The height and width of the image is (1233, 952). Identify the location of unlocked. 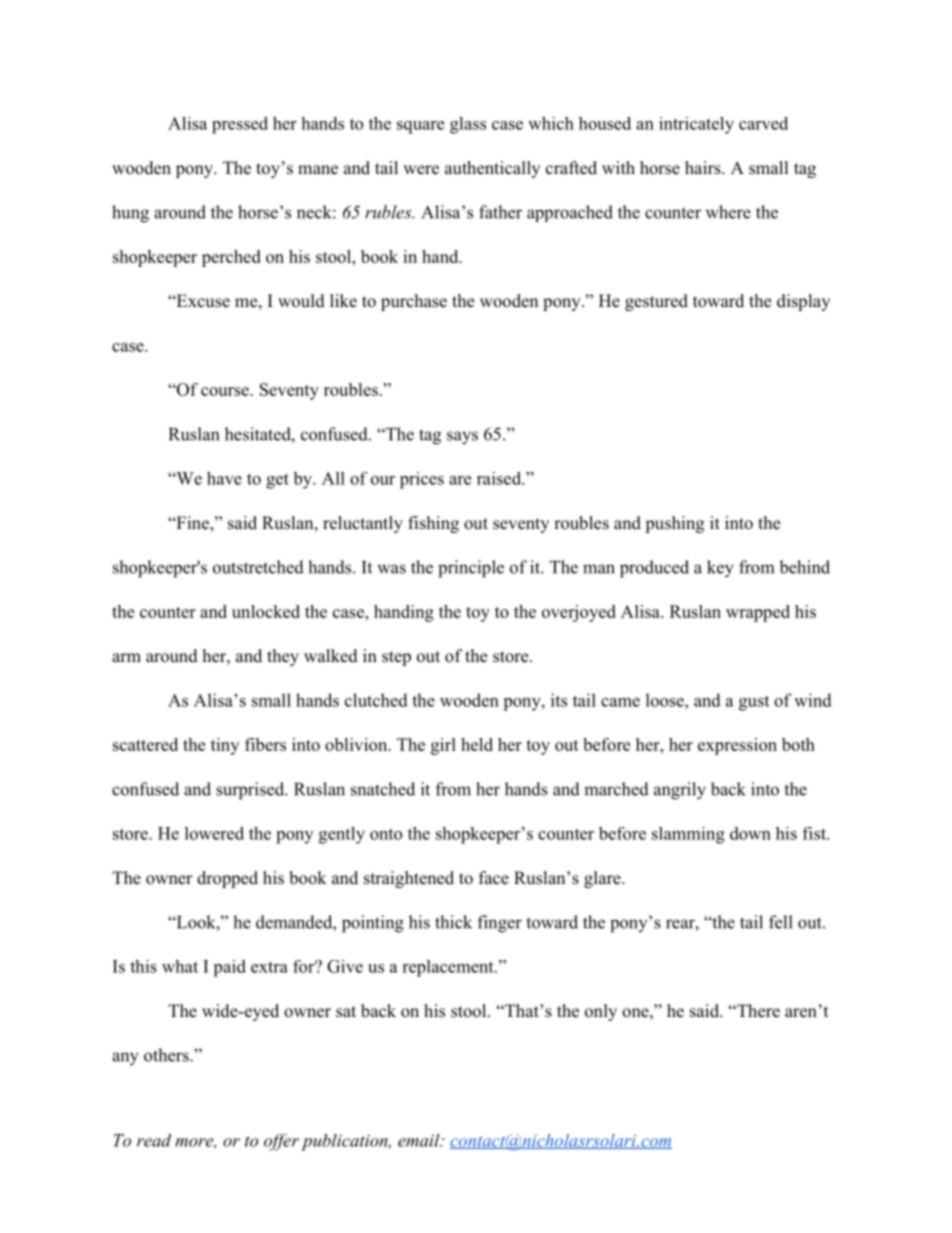
(266, 611).
